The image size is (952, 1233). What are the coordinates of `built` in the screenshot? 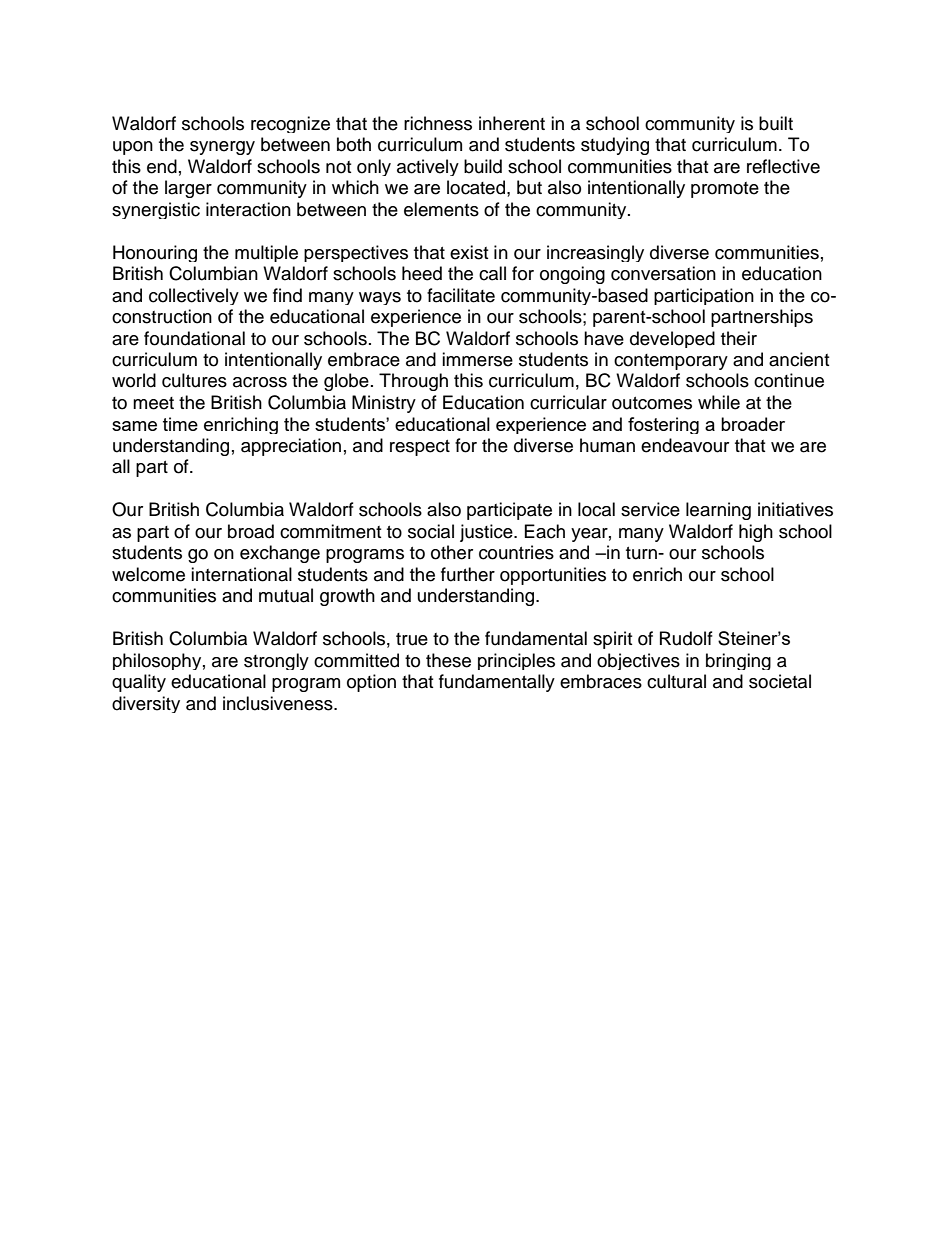 It's located at (776, 123).
